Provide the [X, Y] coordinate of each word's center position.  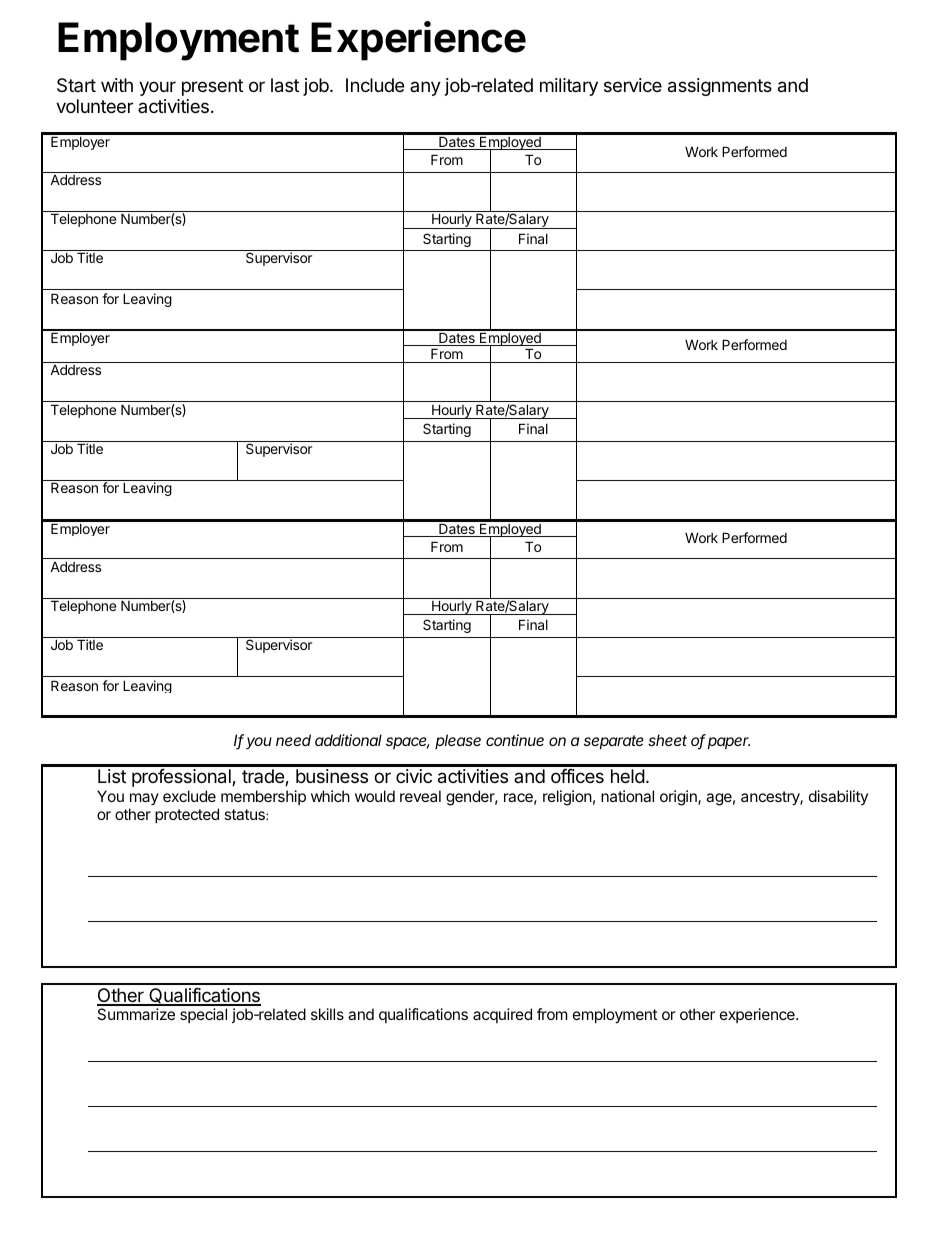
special [203, 1015]
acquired [502, 1015]
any [425, 88]
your [157, 88]
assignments [720, 87]
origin [679, 798]
